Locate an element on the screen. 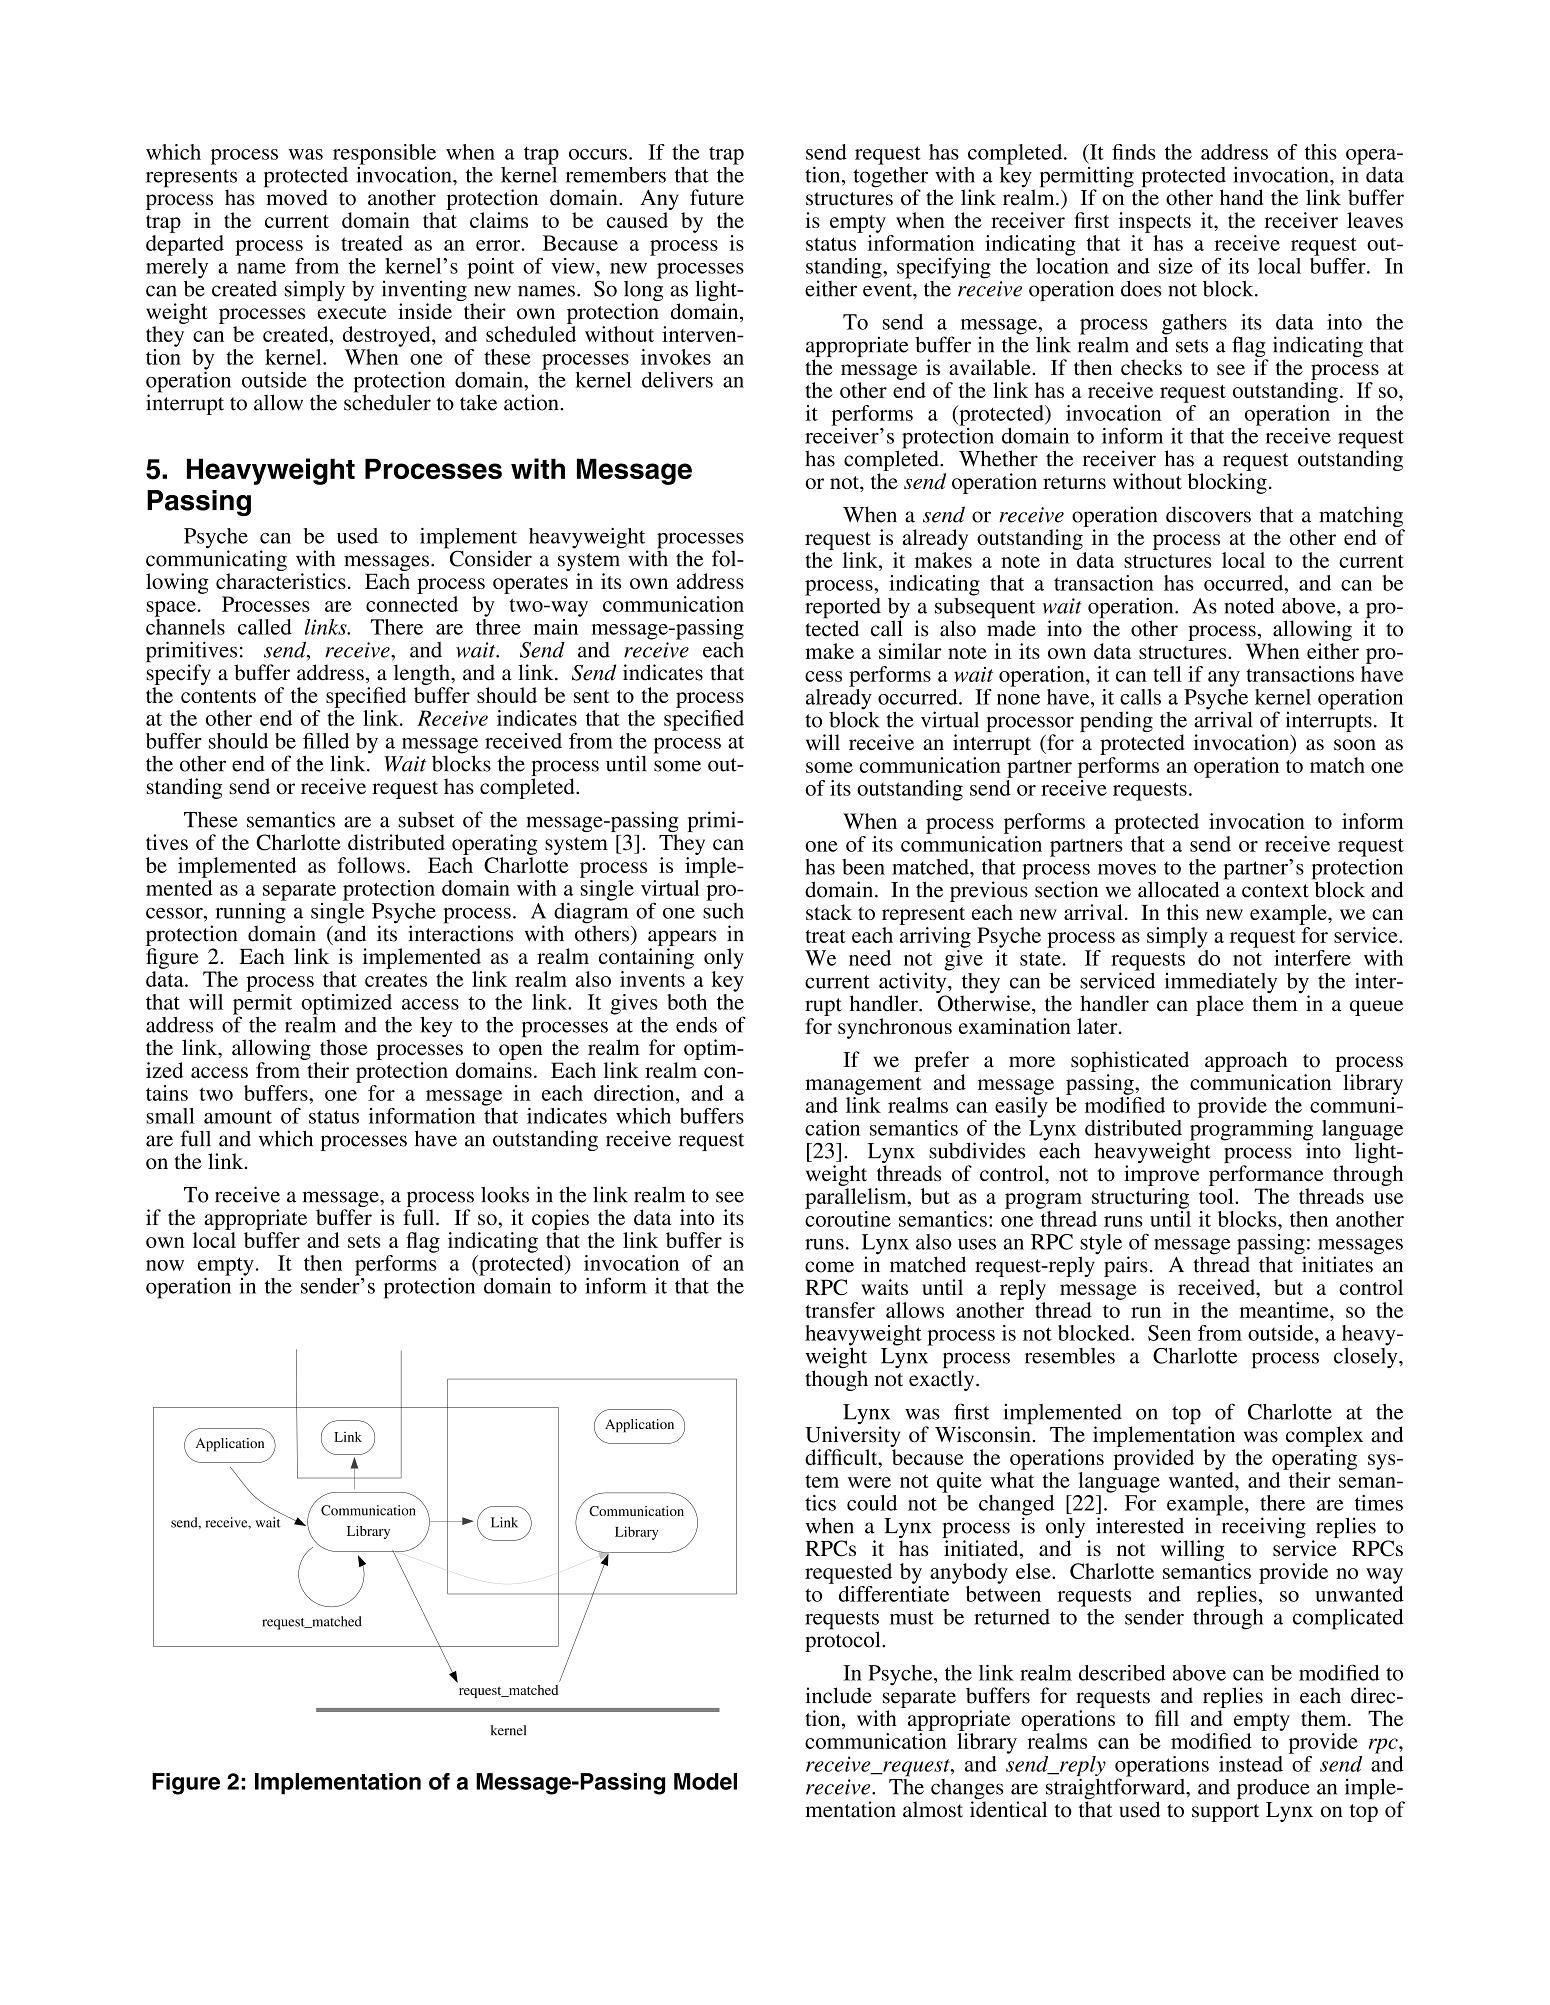 This screenshot has height=2005, width=1550. future is located at coordinates (717, 197).
